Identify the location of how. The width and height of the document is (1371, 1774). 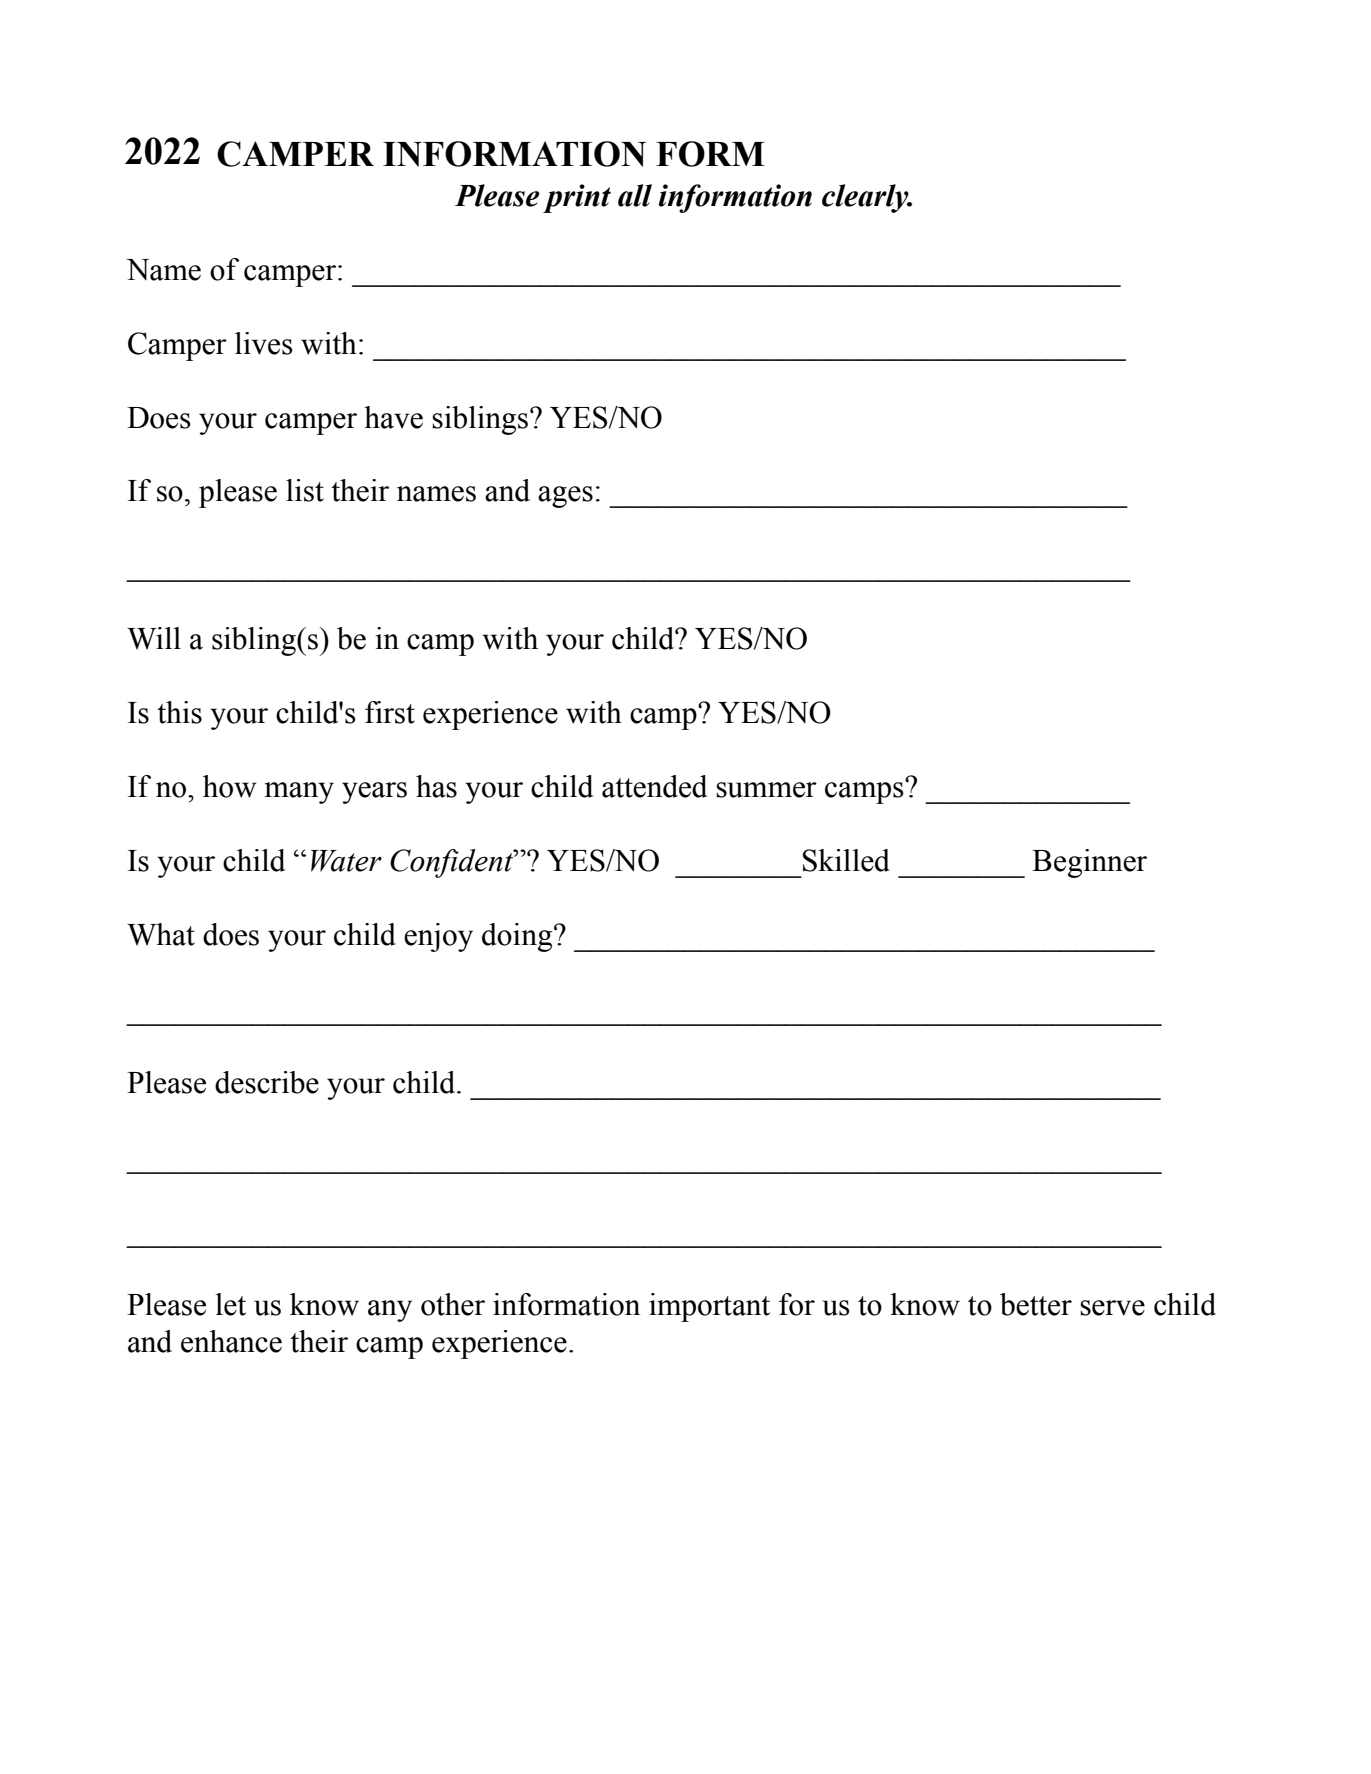
(229, 786).
